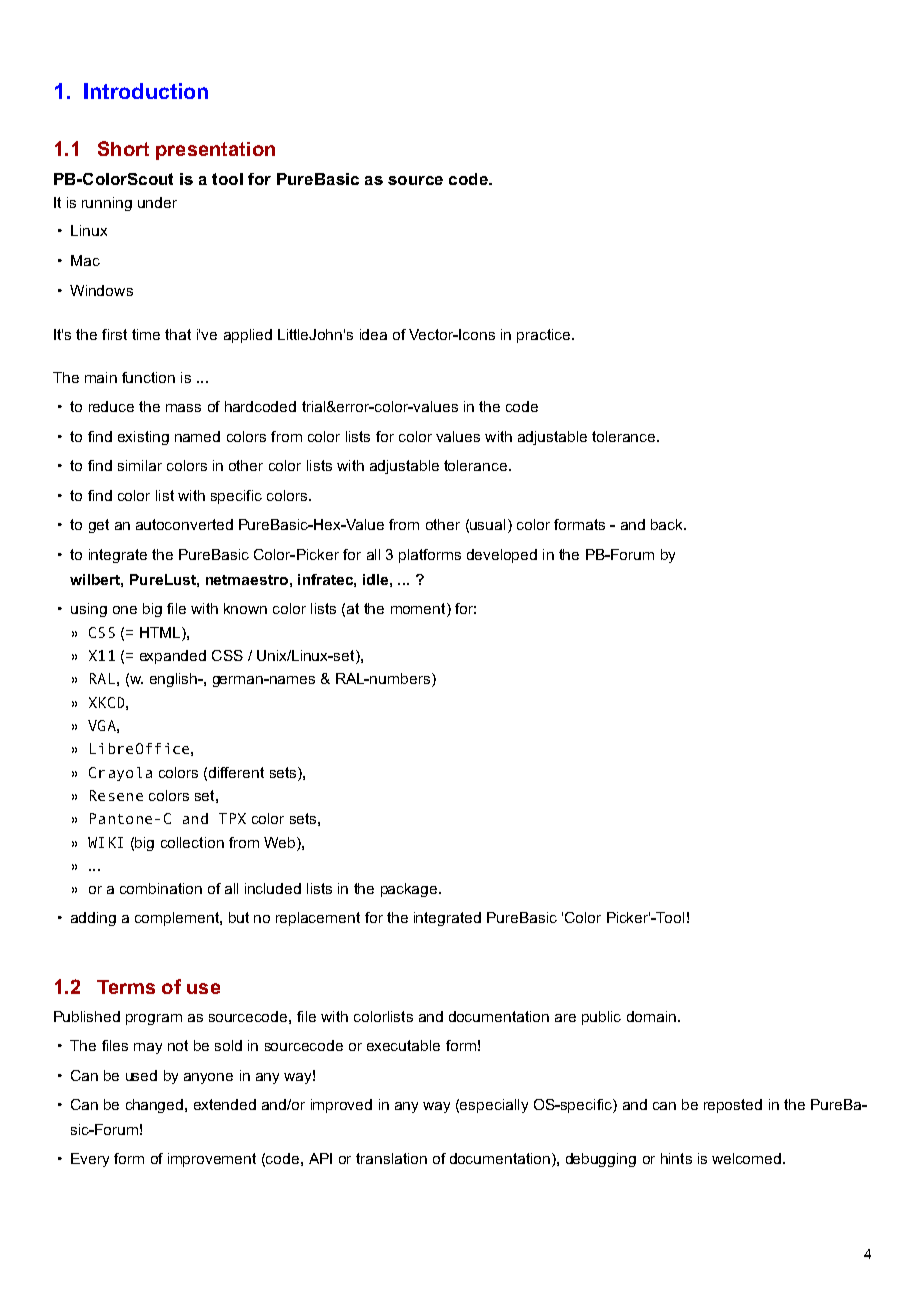 The image size is (924, 1308). What do you see at coordinates (215, 151) in the document?
I see `presentation` at bounding box center [215, 151].
